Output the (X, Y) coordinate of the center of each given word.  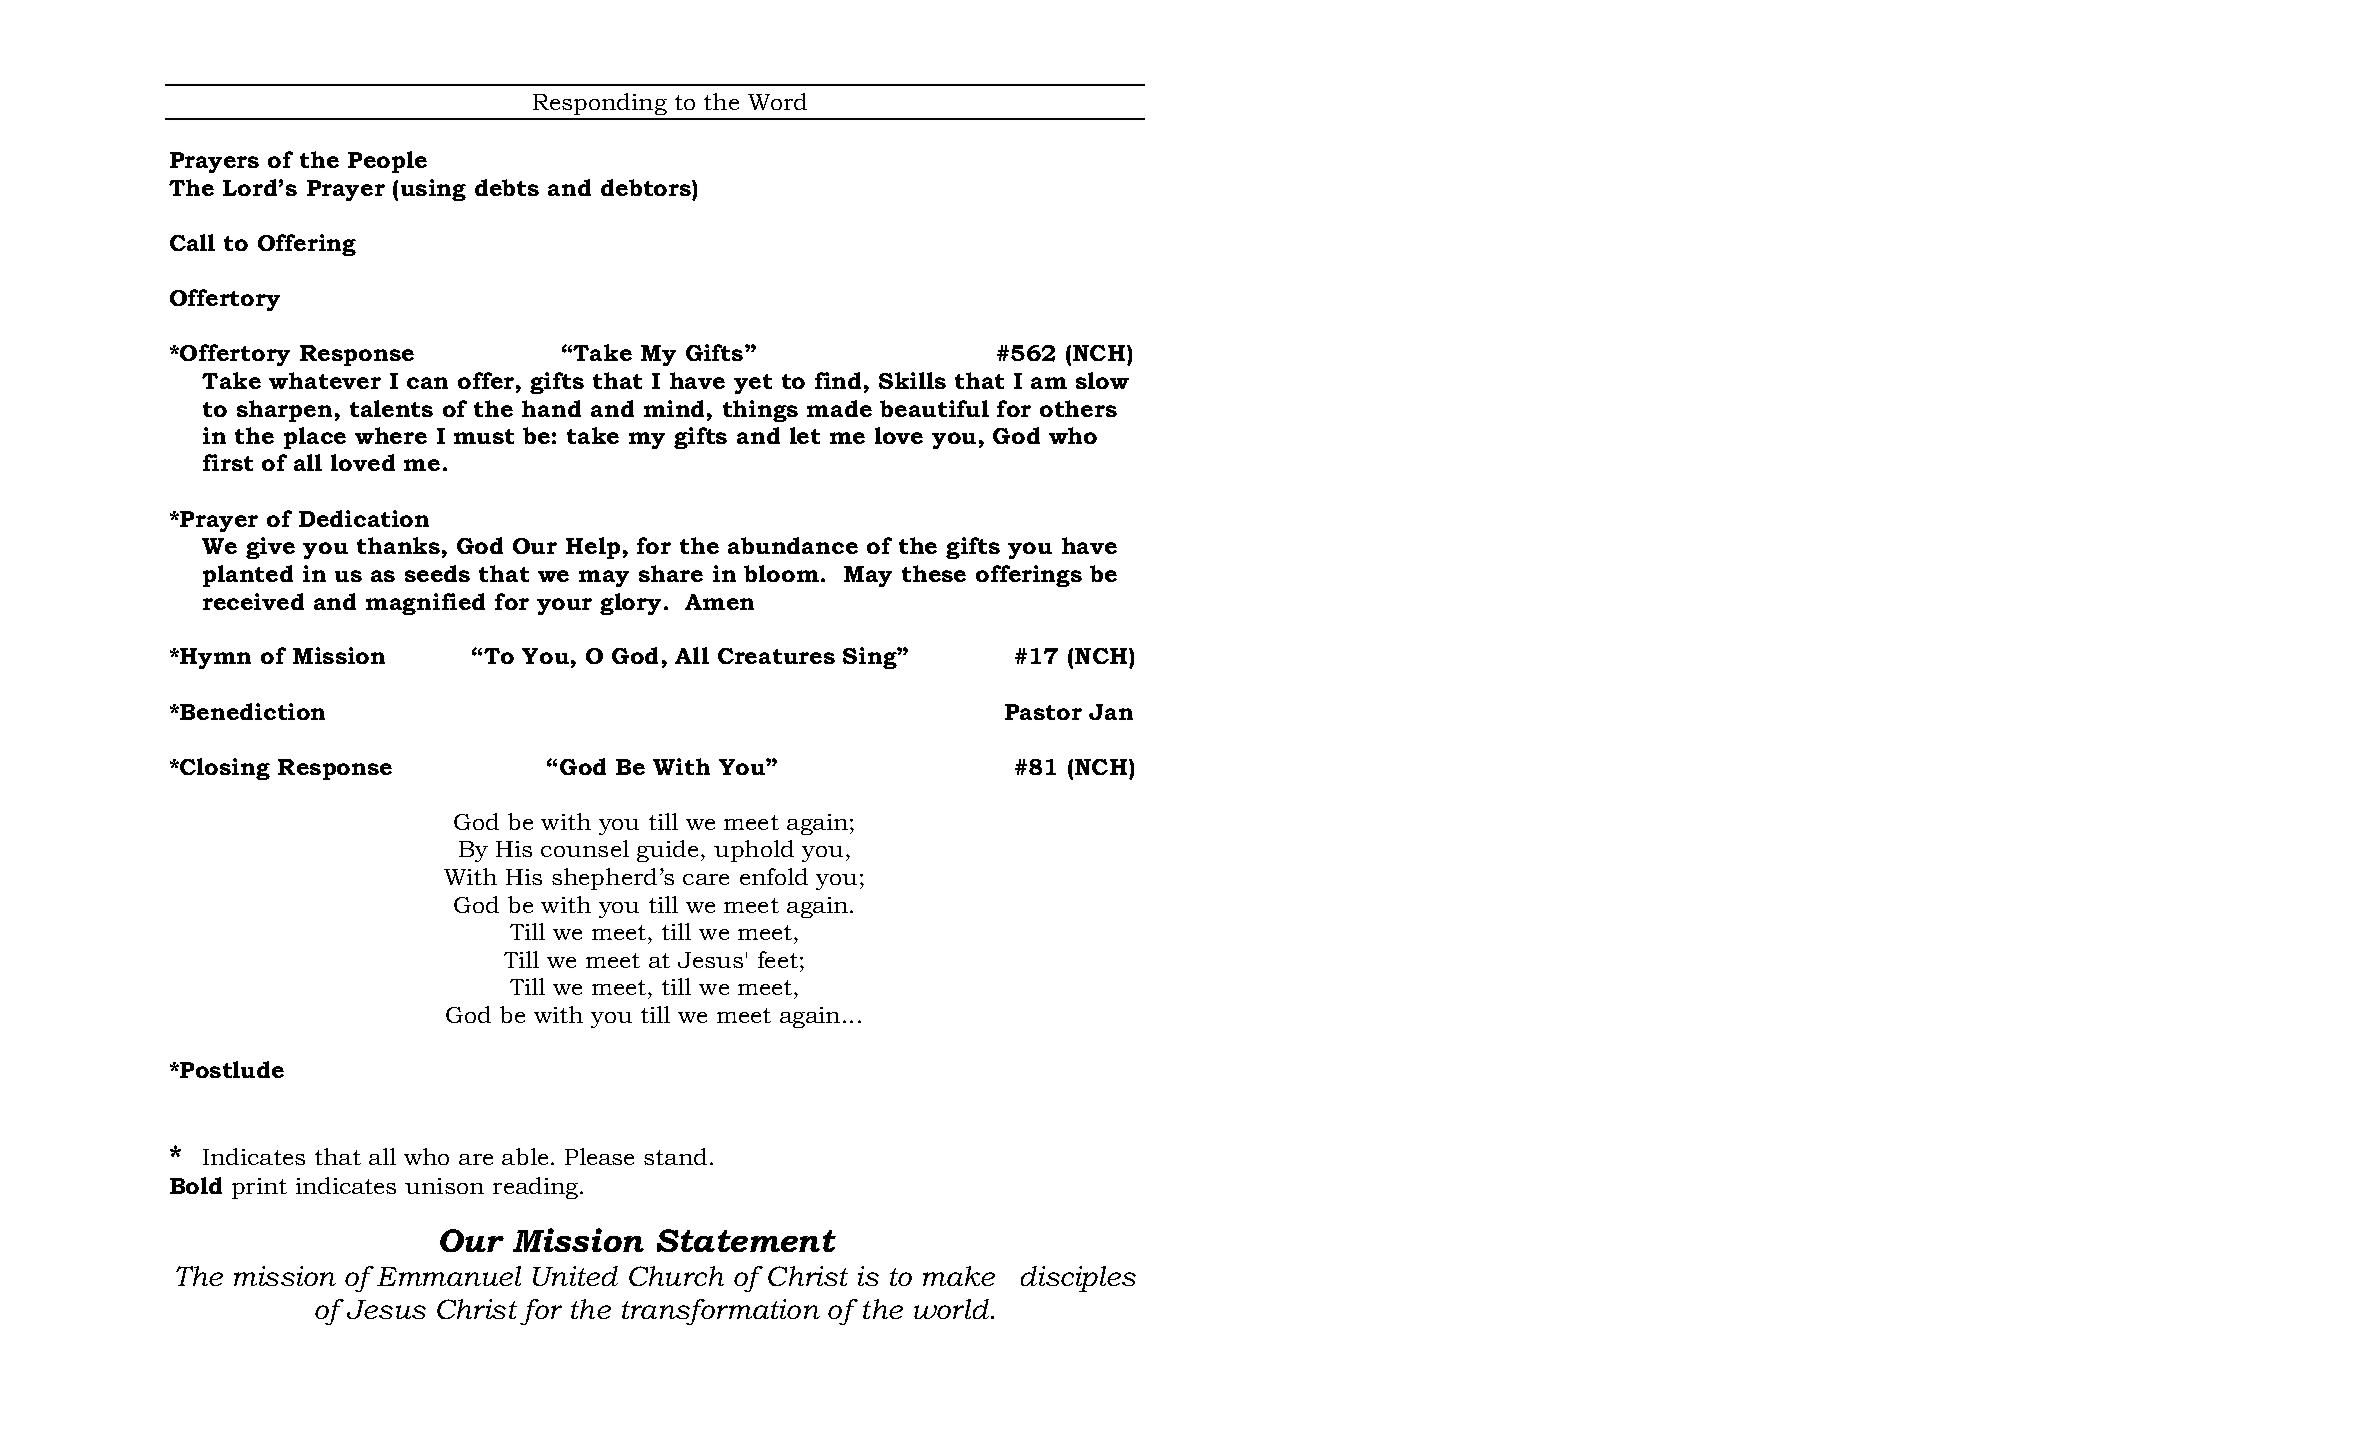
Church (676, 1276)
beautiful (934, 408)
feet (778, 959)
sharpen (284, 411)
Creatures (776, 656)
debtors (647, 187)
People (387, 162)
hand (551, 408)
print (259, 1188)
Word (777, 101)
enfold (774, 876)
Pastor (1043, 712)
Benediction (251, 711)
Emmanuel (449, 1276)
